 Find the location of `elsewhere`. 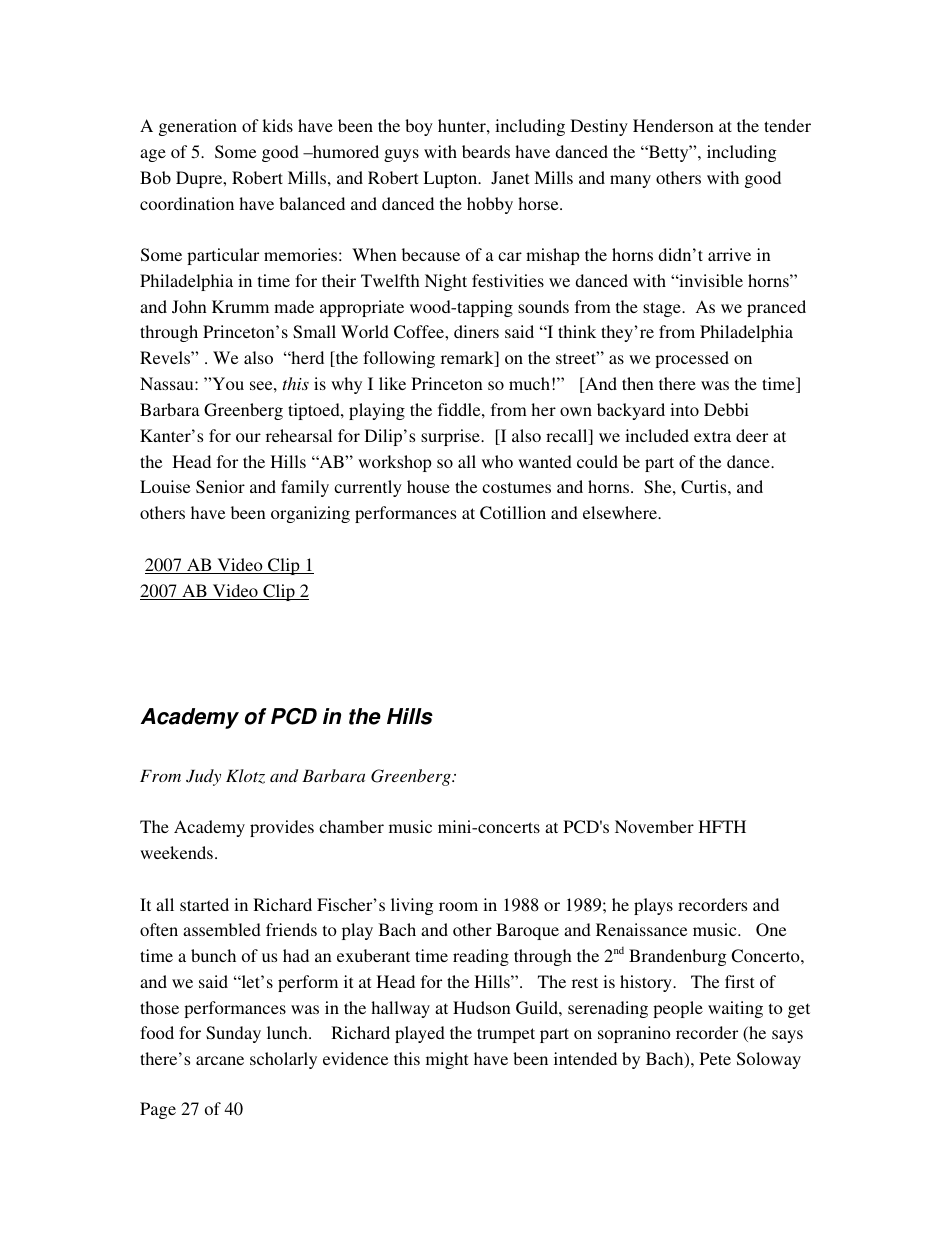

elsewhere is located at coordinates (621, 512).
